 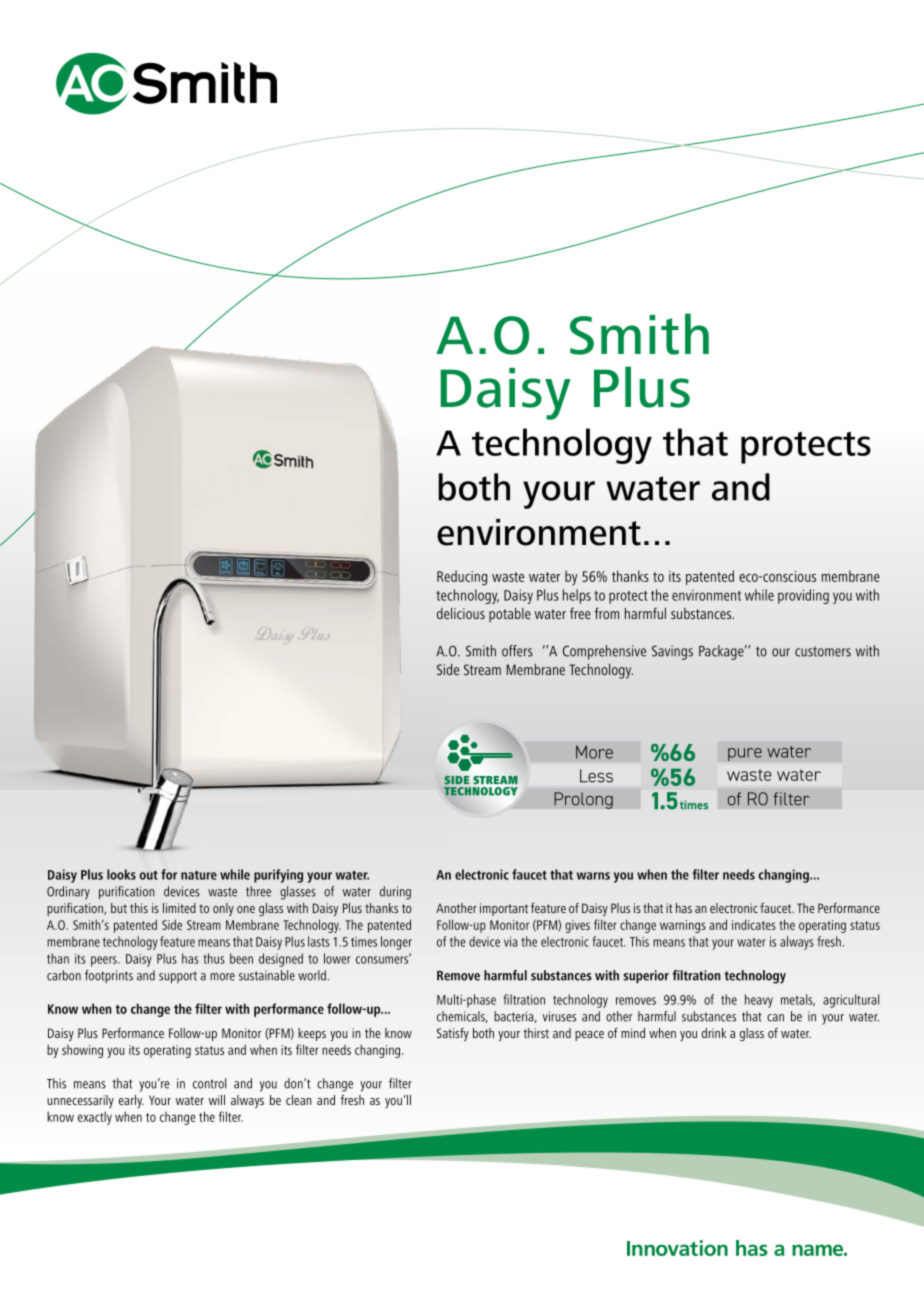 What do you see at coordinates (149, 875) in the screenshot?
I see `out` at bounding box center [149, 875].
